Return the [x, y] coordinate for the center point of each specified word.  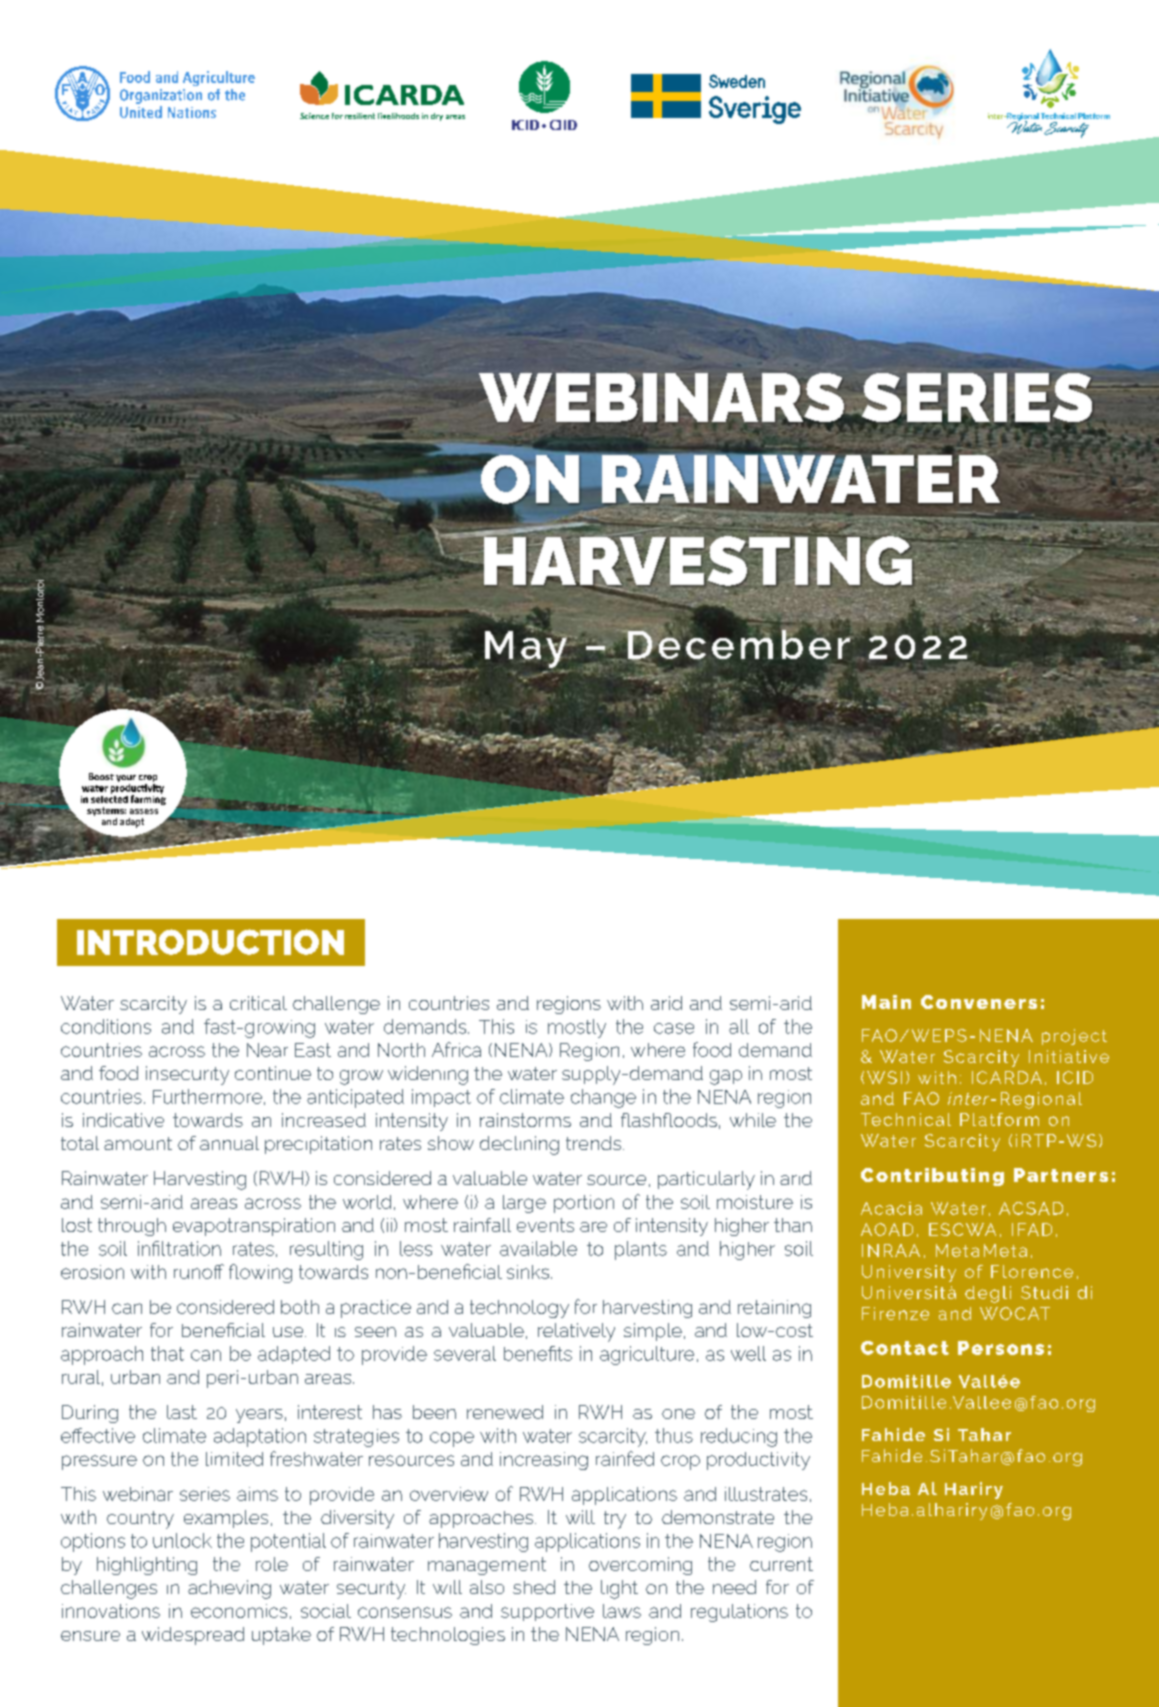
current [781, 1564]
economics [239, 1611]
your [126, 780]
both [300, 1307]
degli [988, 1294]
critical [258, 1003]
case [674, 1028]
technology [519, 1309]
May [527, 649]
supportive [547, 1612]
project [1074, 1037]
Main [886, 1002]
